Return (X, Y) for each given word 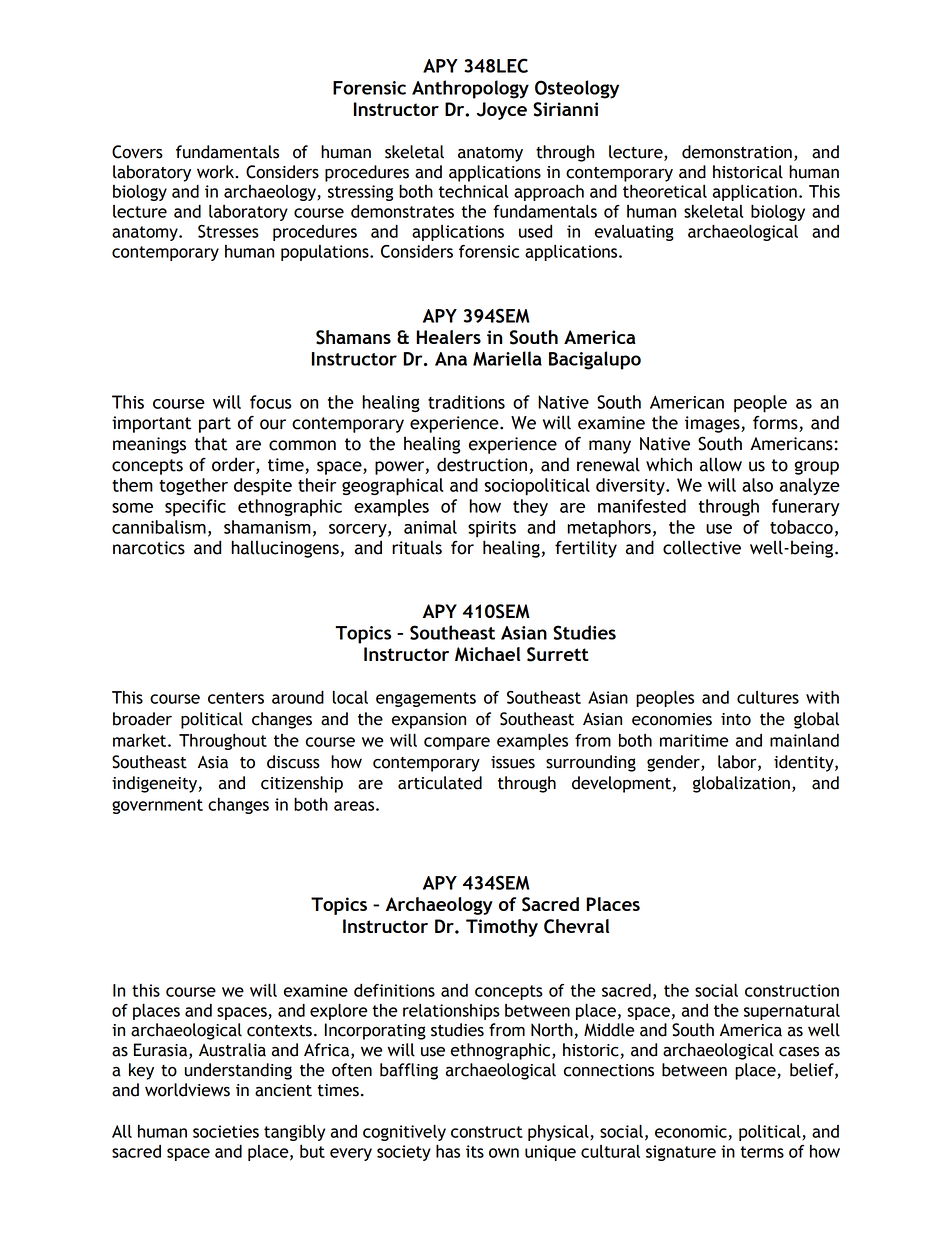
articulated (440, 783)
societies (226, 1131)
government (157, 806)
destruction (482, 464)
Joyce (502, 111)
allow (721, 464)
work (217, 172)
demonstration (737, 152)
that (210, 443)
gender (674, 763)
